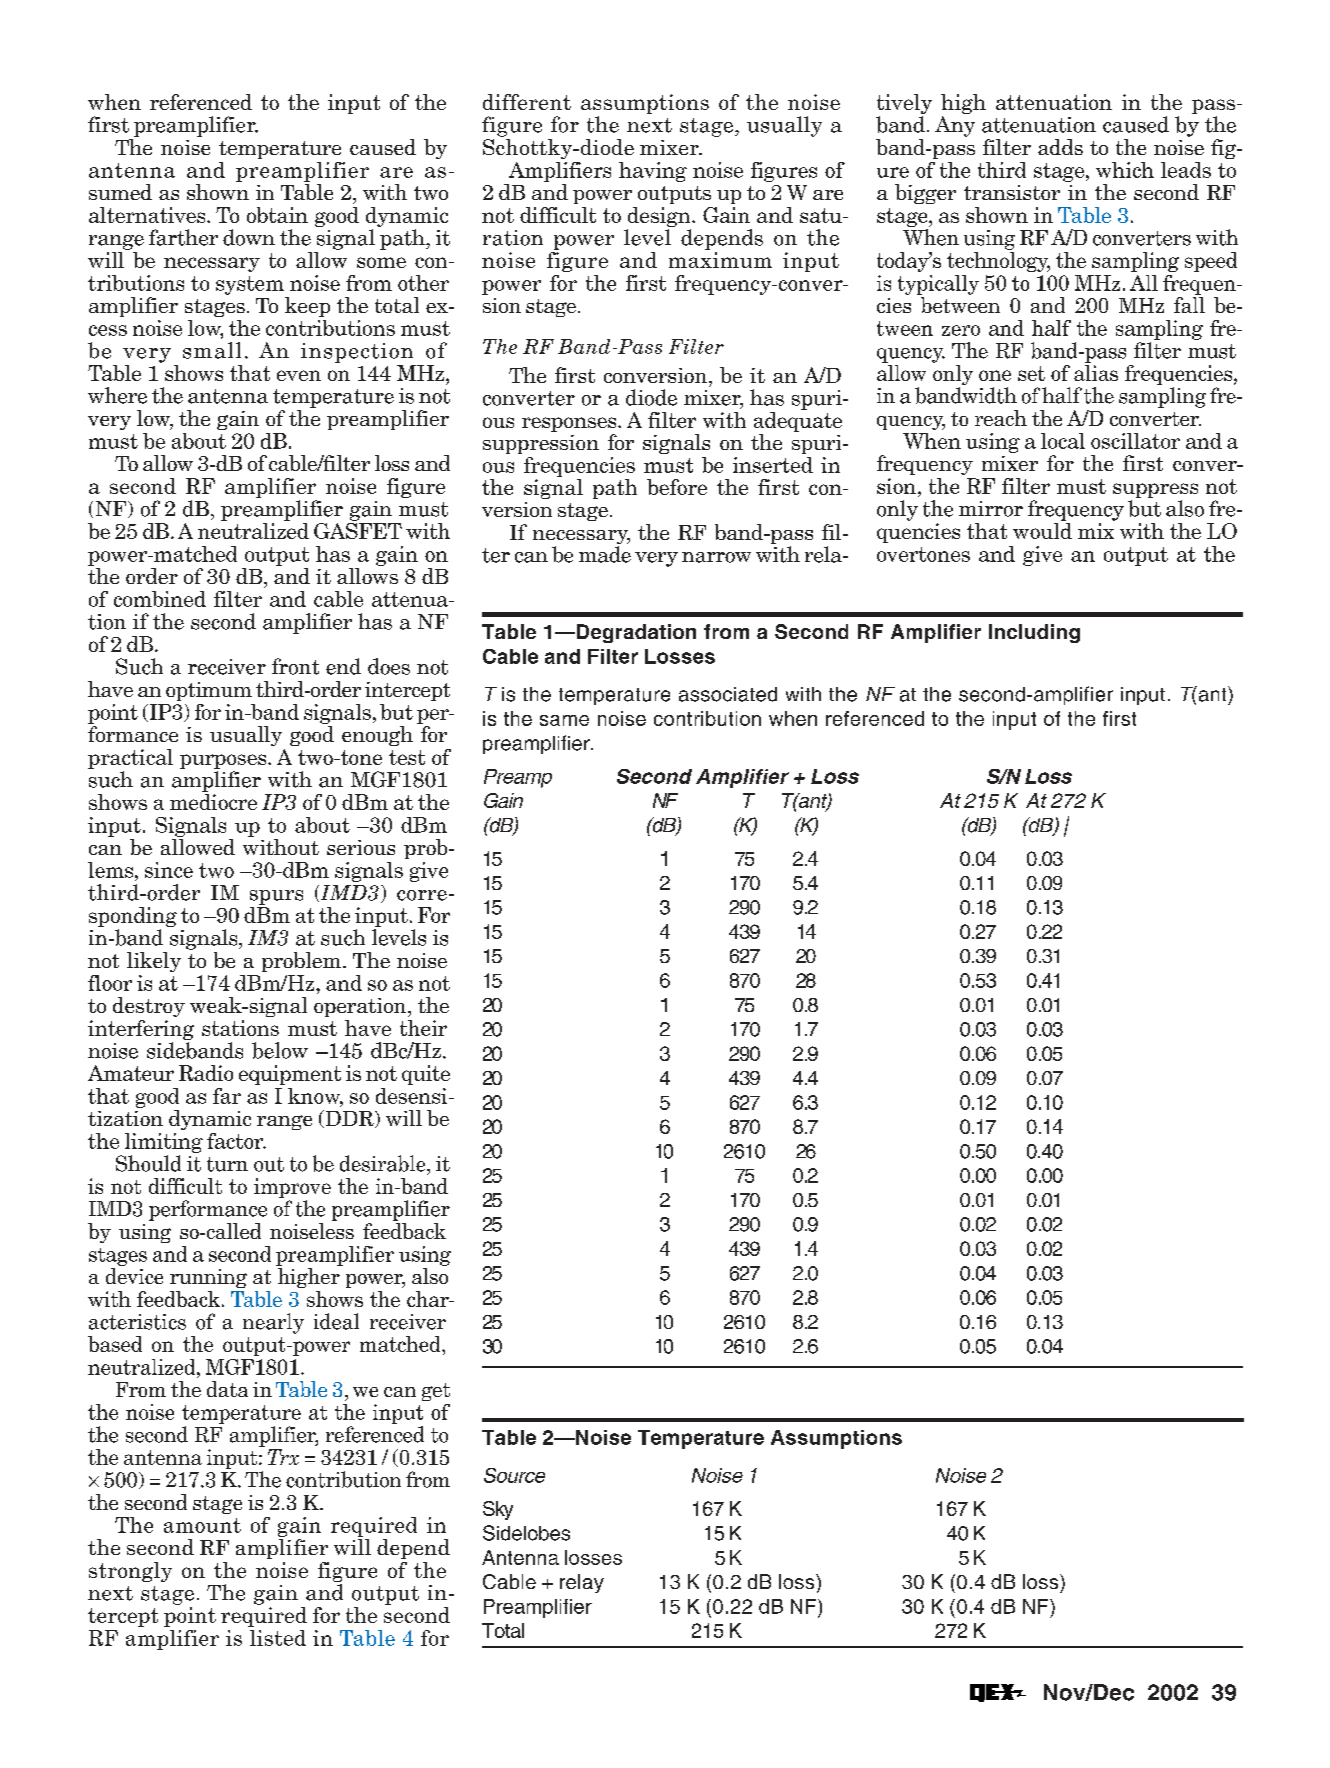 The width and height of the screenshot is (1330, 1768). I want to click on adds, so click(1060, 147).
